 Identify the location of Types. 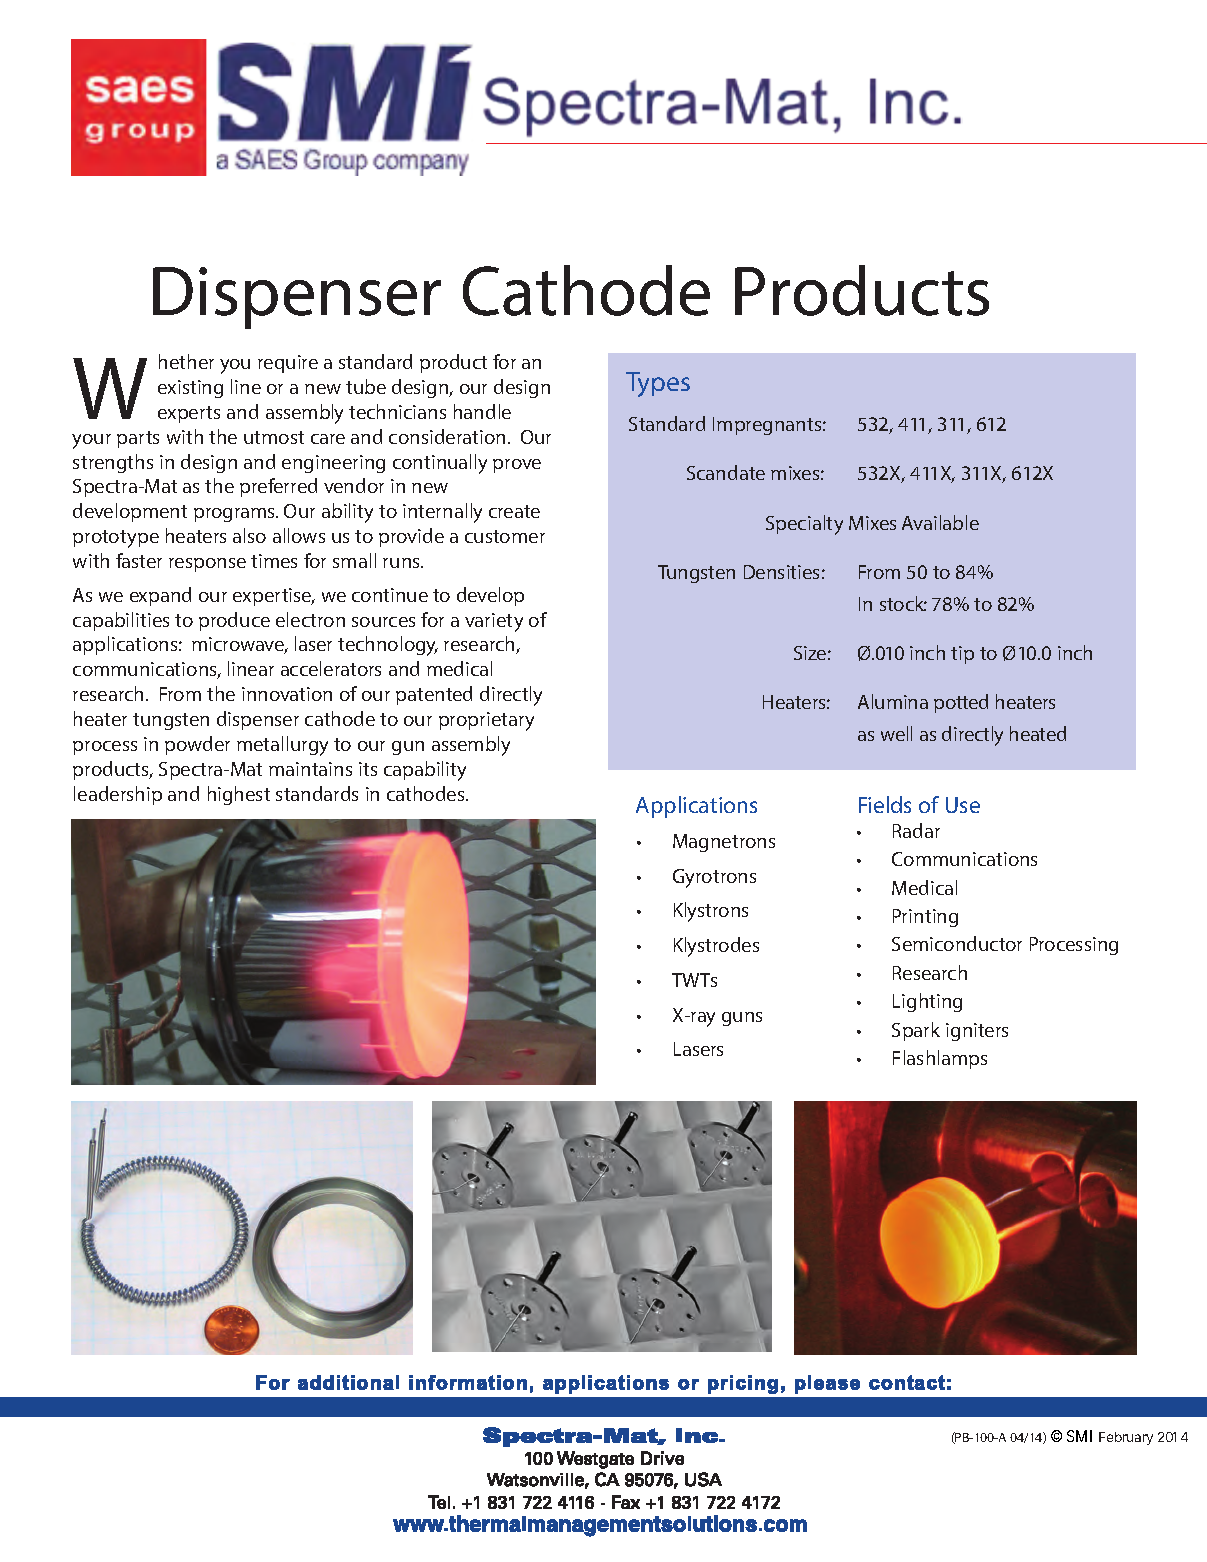
(658, 384).
